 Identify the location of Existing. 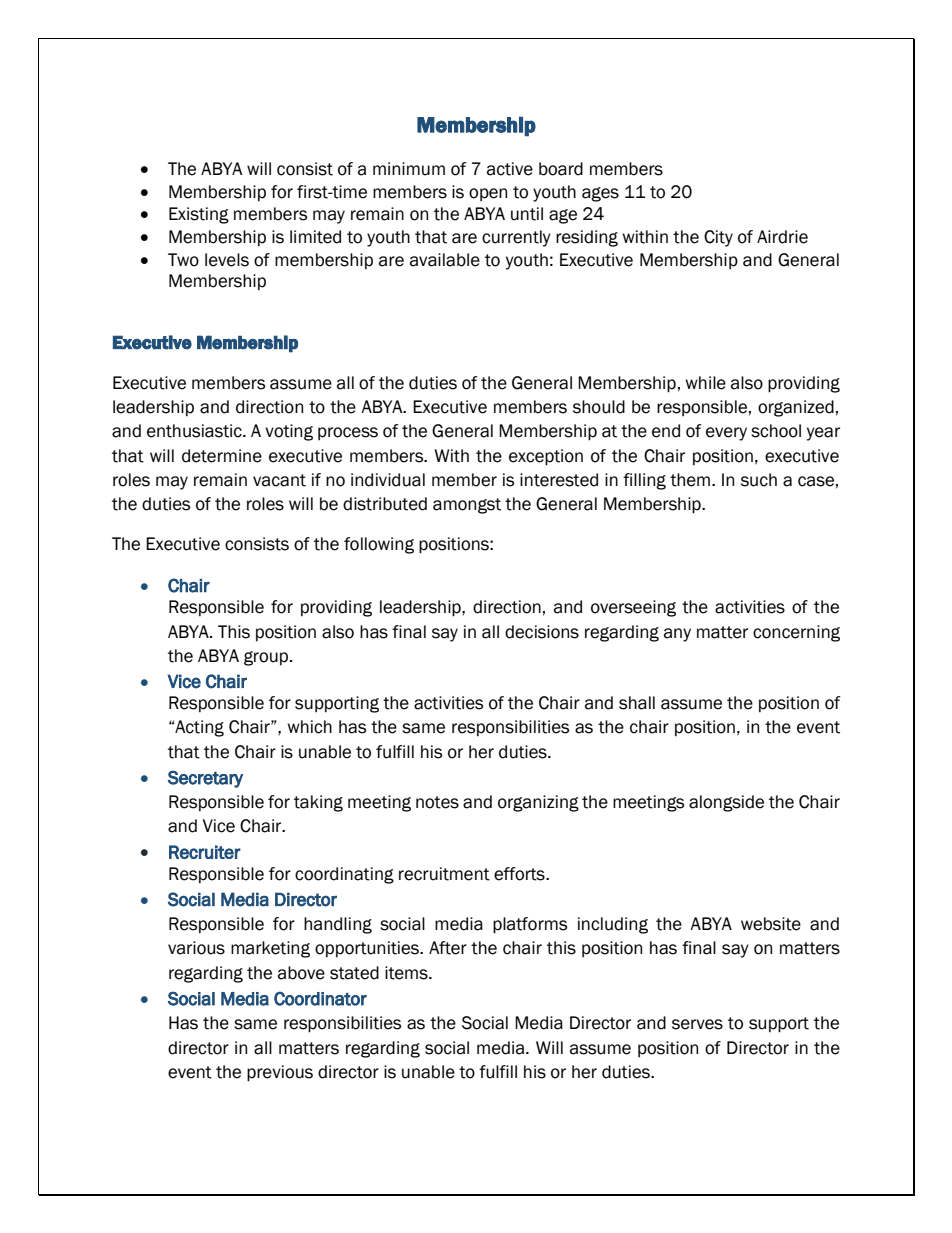
(199, 215).
